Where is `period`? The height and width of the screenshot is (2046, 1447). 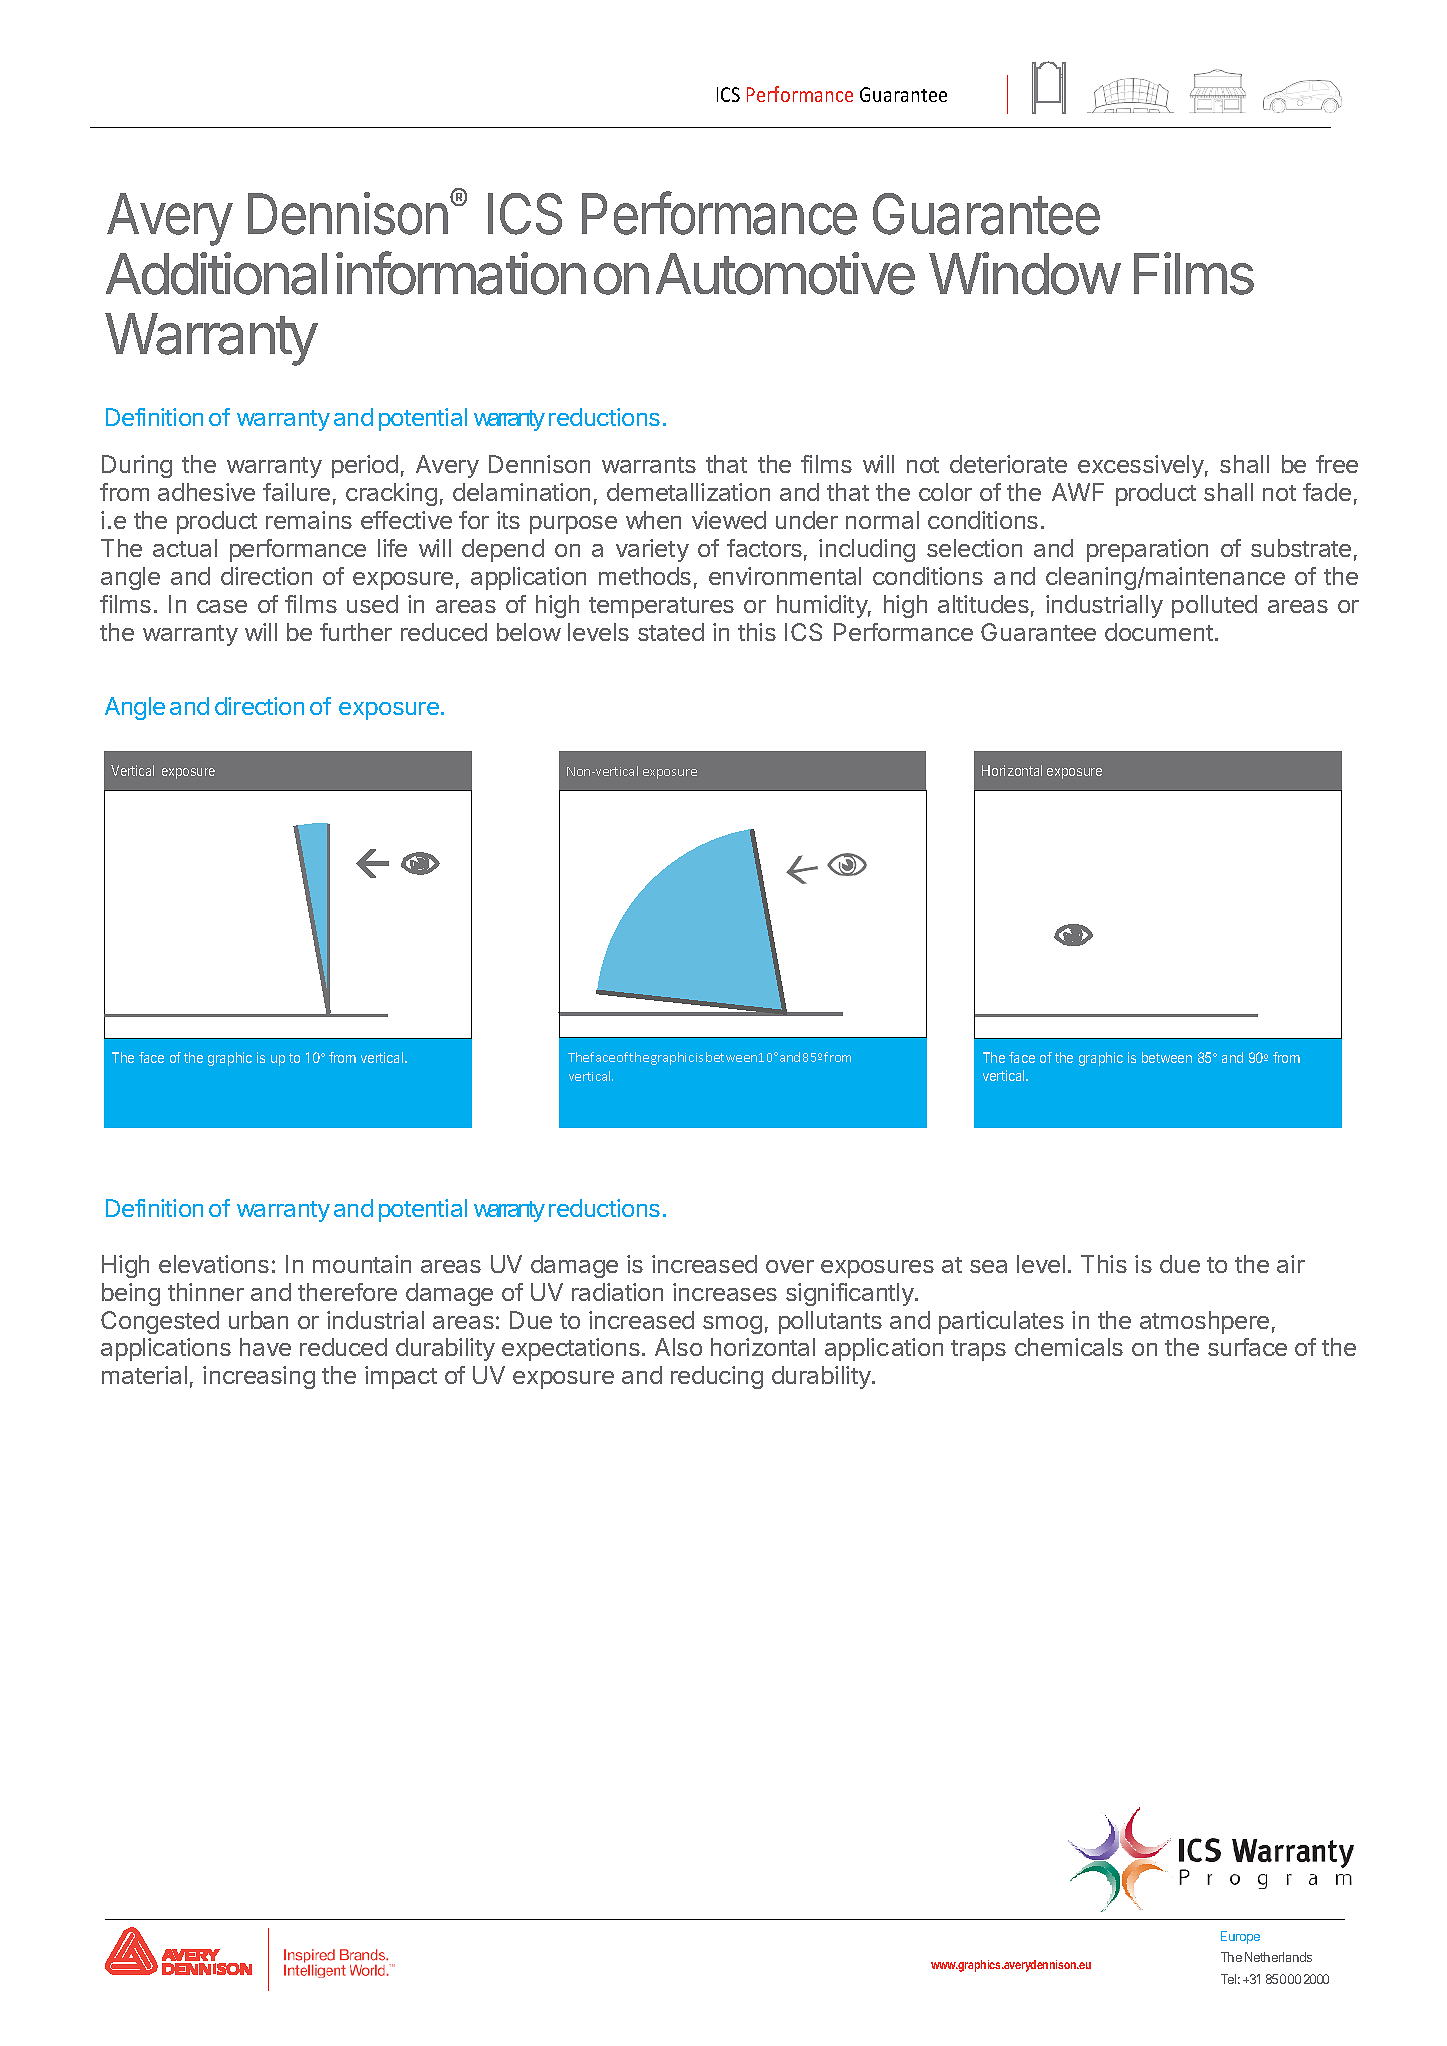
period is located at coordinates (365, 466).
